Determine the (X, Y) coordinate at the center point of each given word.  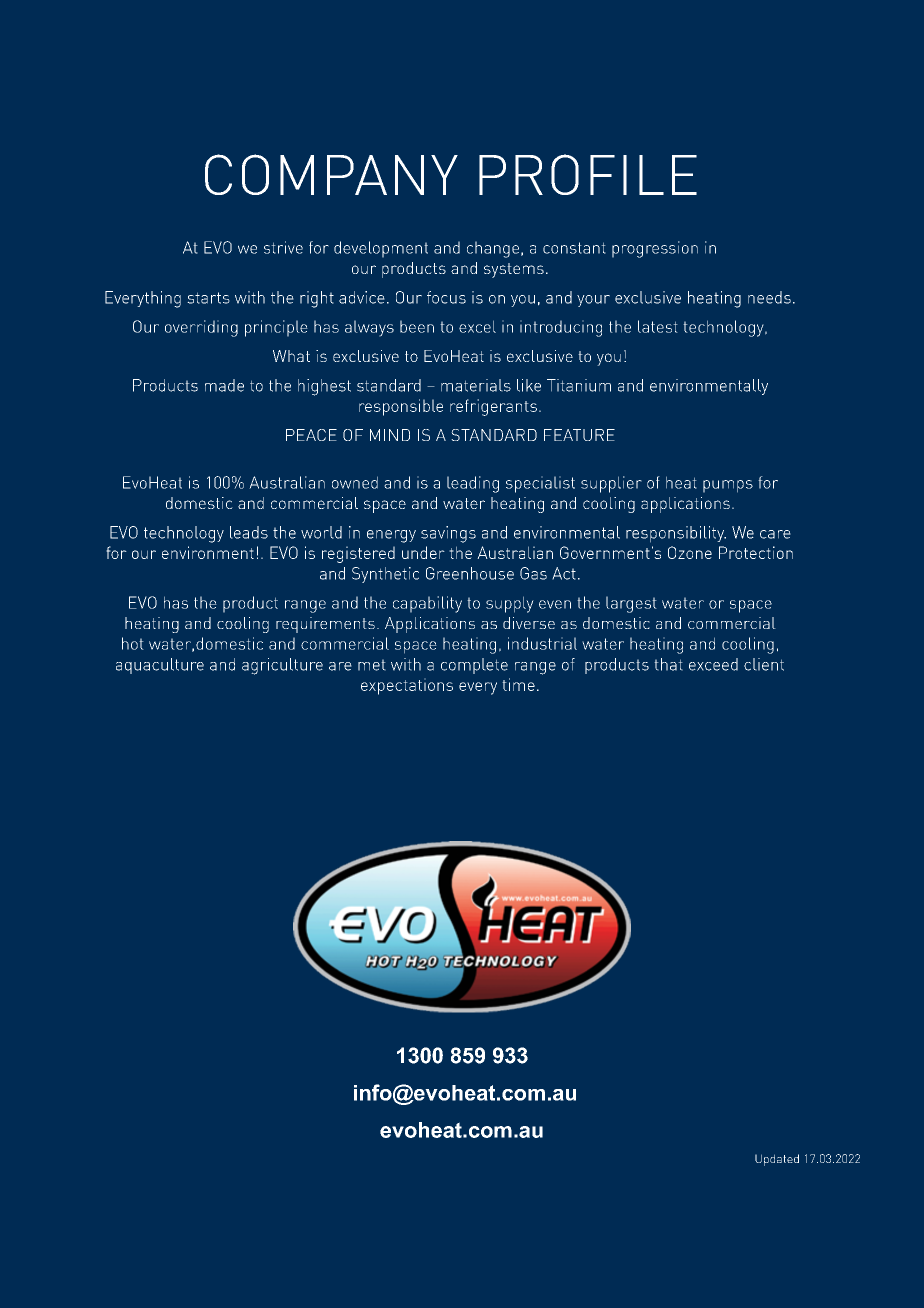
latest (658, 326)
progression (655, 249)
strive (283, 247)
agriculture (282, 666)
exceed (713, 664)
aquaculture (160, 666)
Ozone (690, 552)
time (518, 684)
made (224, 385)
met (372, 665)
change (493, 249)
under (423, 552)
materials (476, 385)
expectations (407, 686)
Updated (777, 1160)
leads (249, 532)
